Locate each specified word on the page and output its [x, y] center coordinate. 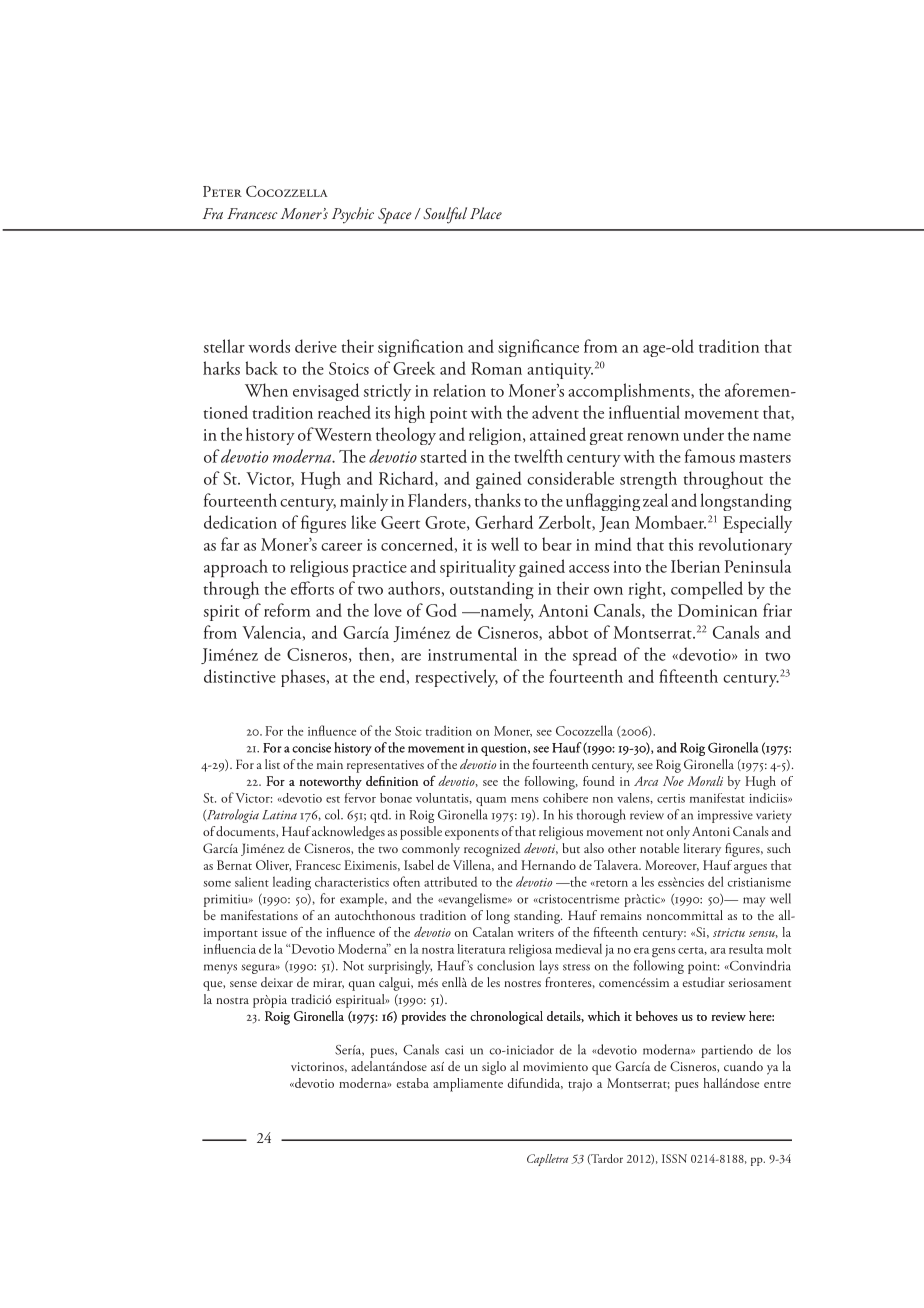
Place [486, 213]
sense [243, 984]
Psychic [353, 215]
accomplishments [630, 392]
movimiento [555, 1066]
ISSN [674, 1158]
